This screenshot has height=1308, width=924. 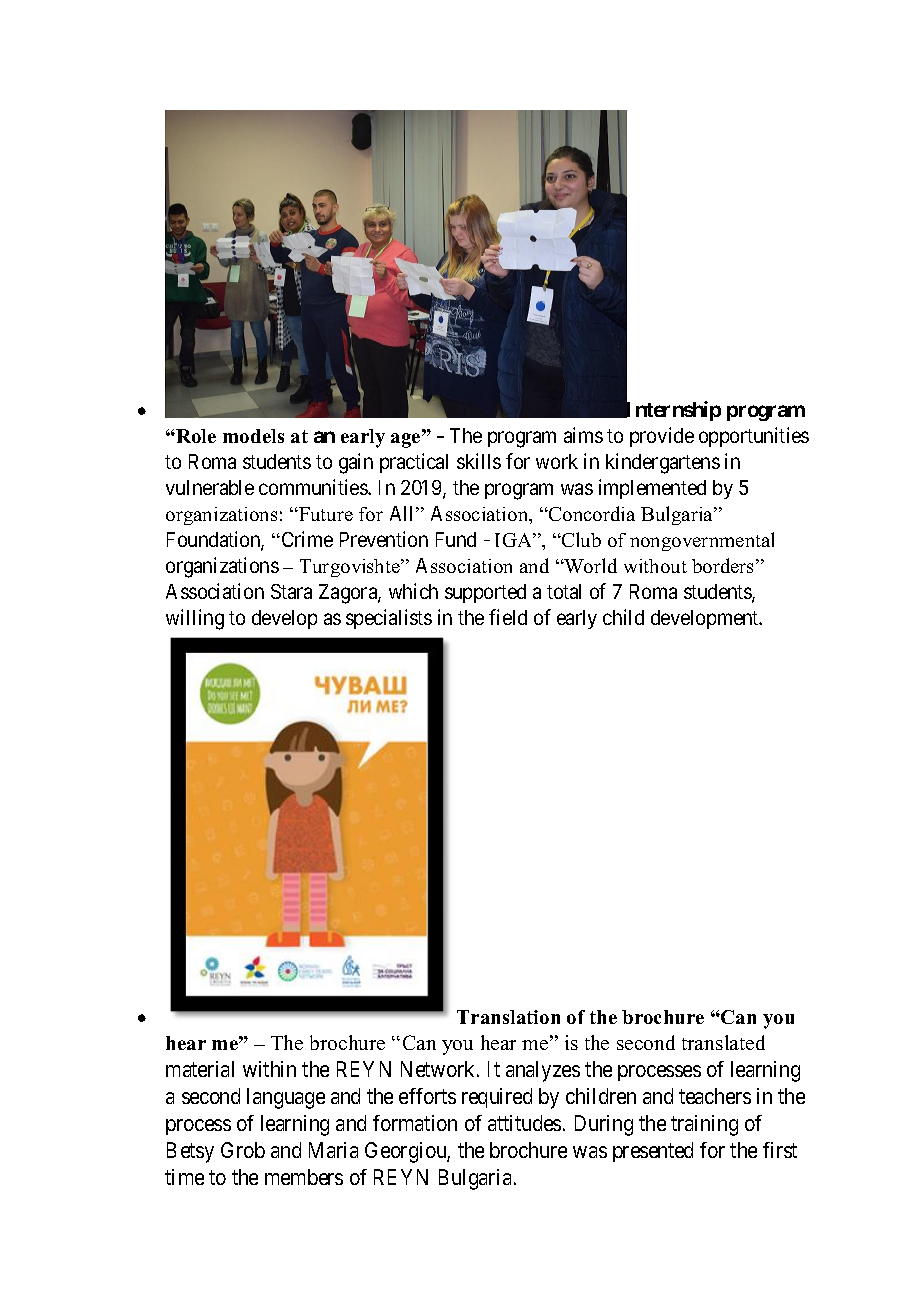 What do you see at coordinates (479, 461) in the screenshot?
I see `skills` at bounding box center [479, 461].
